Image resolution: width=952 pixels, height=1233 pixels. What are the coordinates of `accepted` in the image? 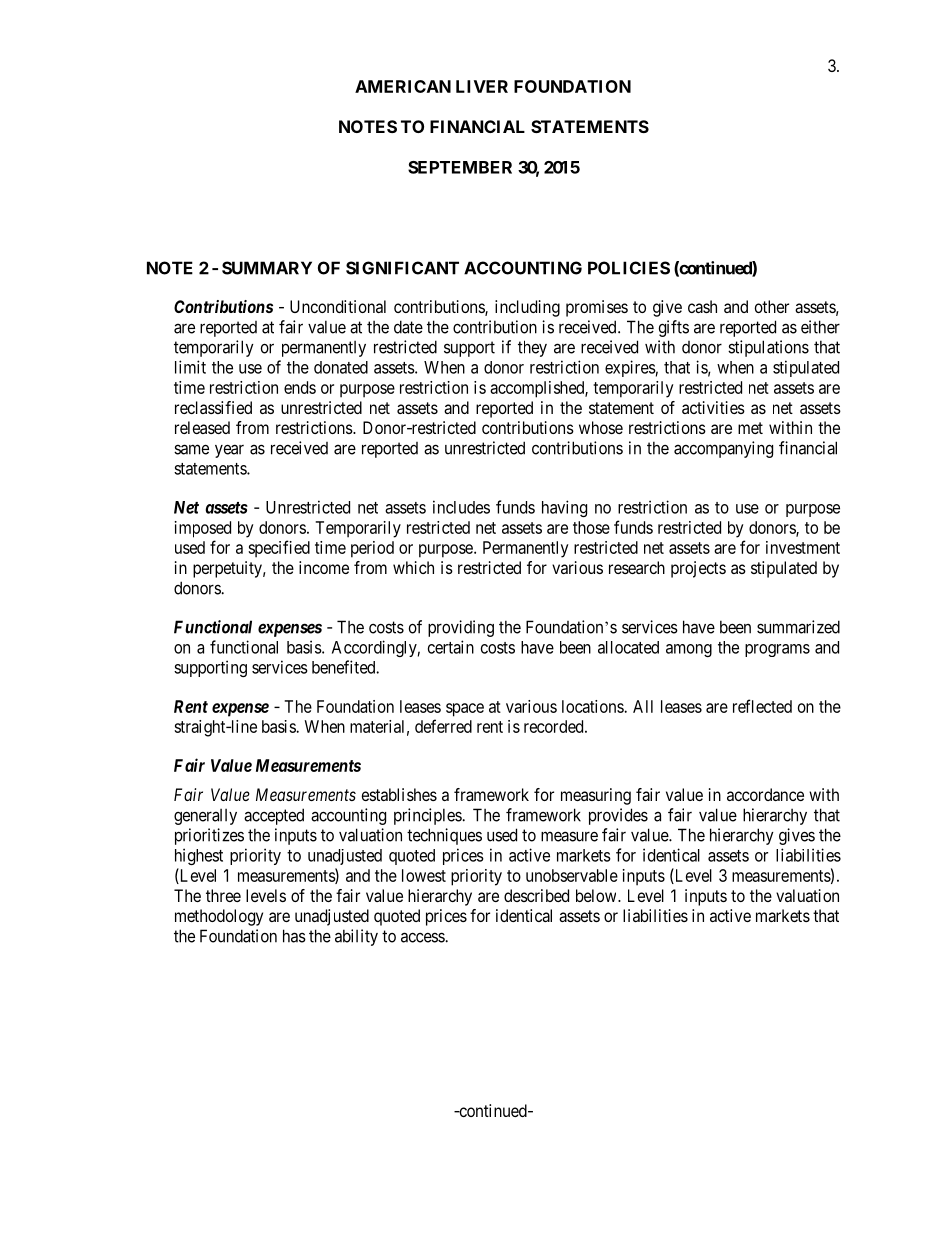 It's located at (274, 816).
